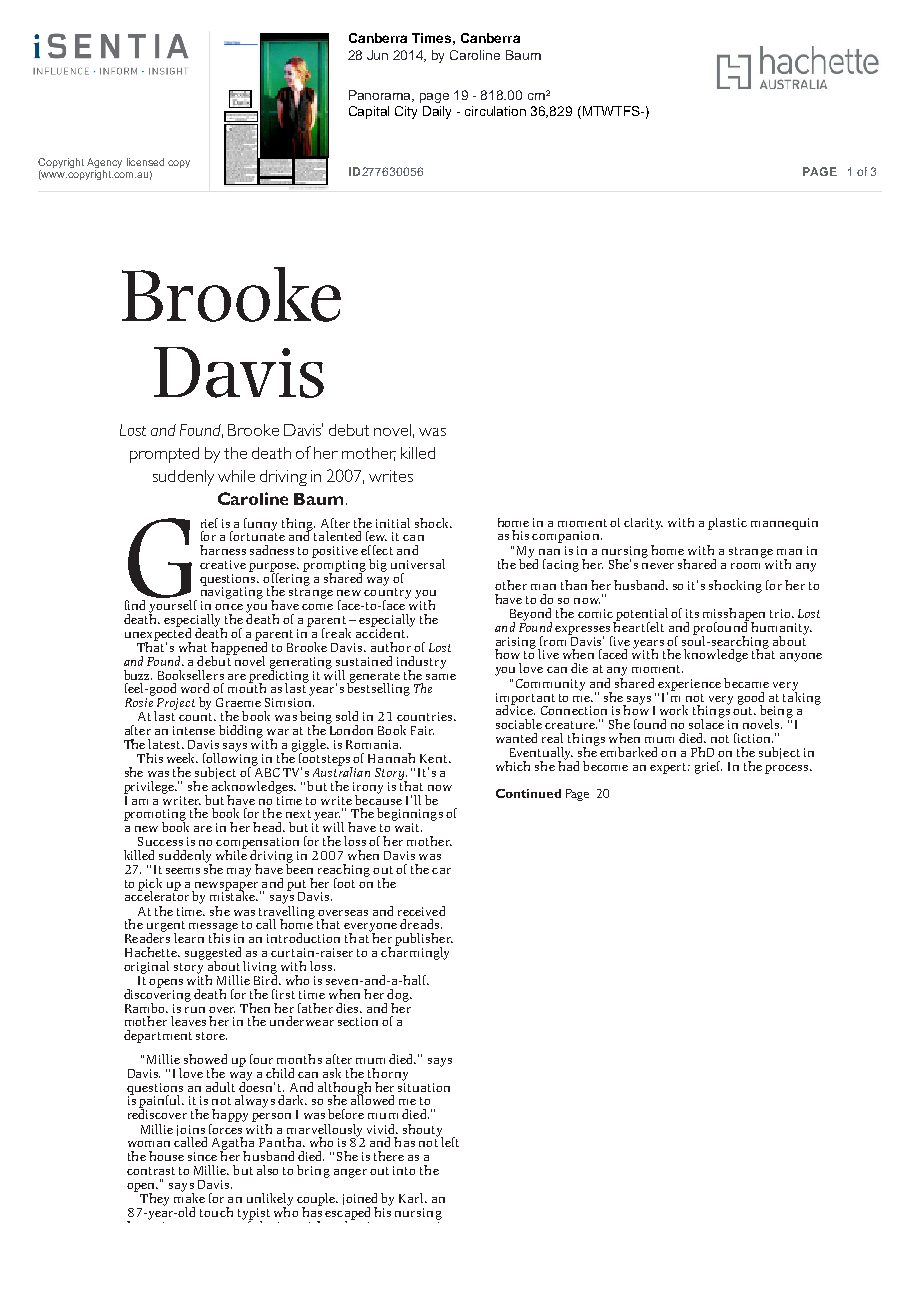 This image has width=917, height=1316. I want to click on prompted, so click(164, 455).
